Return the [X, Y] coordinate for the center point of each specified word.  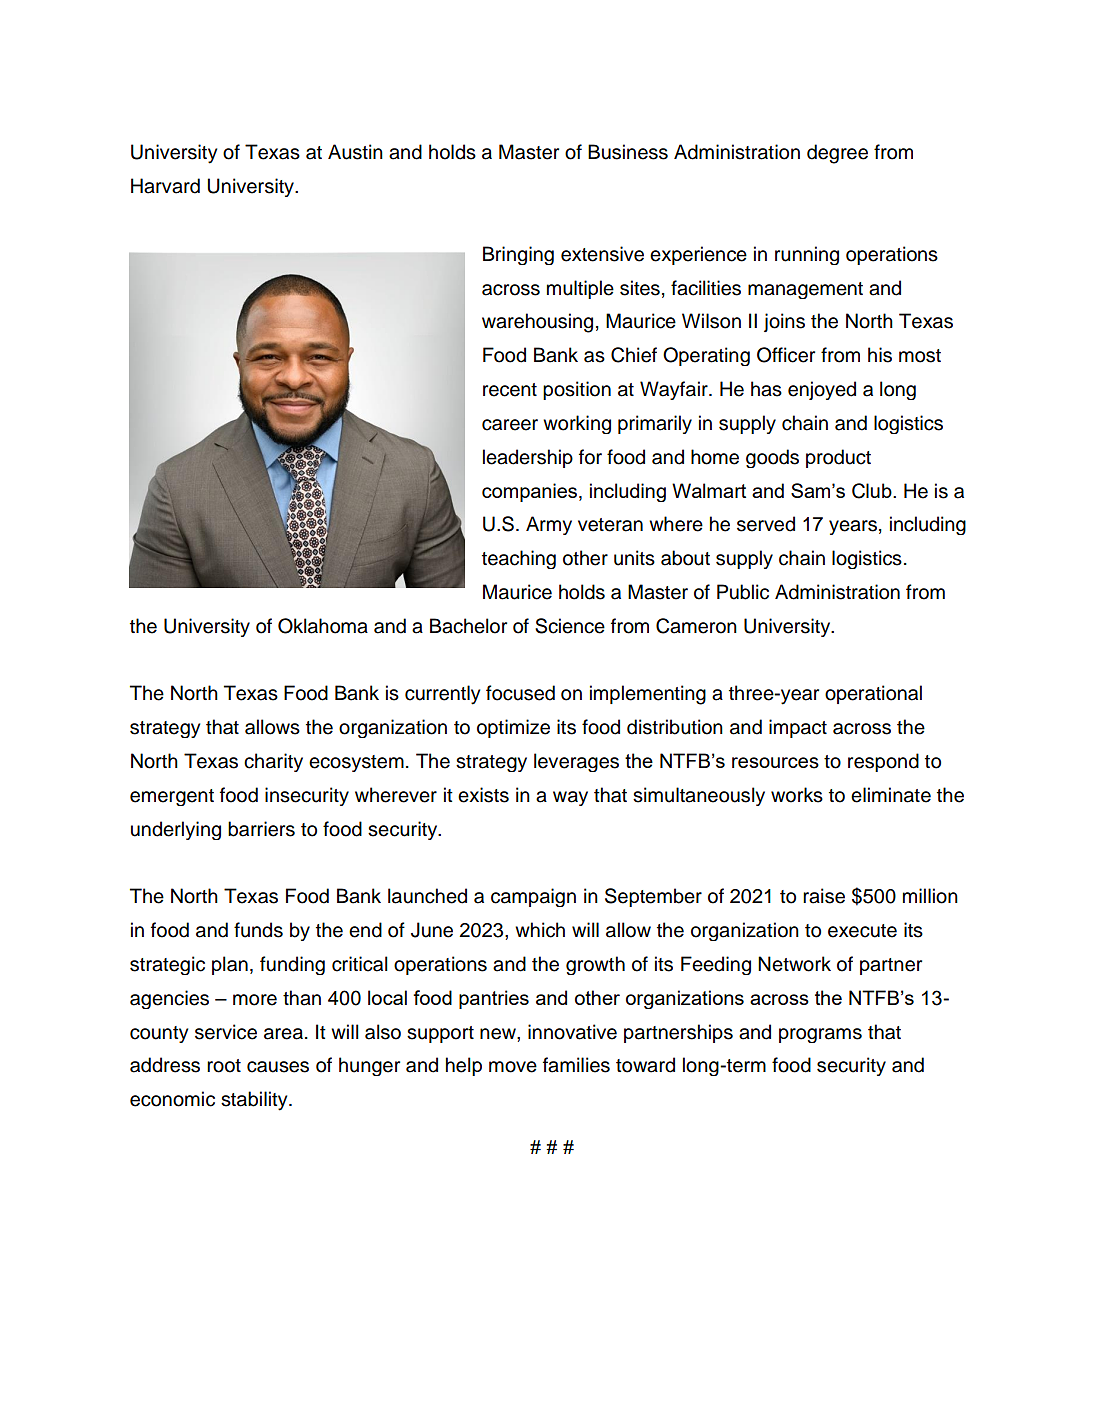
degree [837, 154]
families [576, 1065]
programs [820, 1035]
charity [273, 762]
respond [883, 762]
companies [531, 492]
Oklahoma [323, 626]
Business [628, 152]
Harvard [165, 186]
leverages [576, 762]
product [838, 458]
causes [278, 1067]
